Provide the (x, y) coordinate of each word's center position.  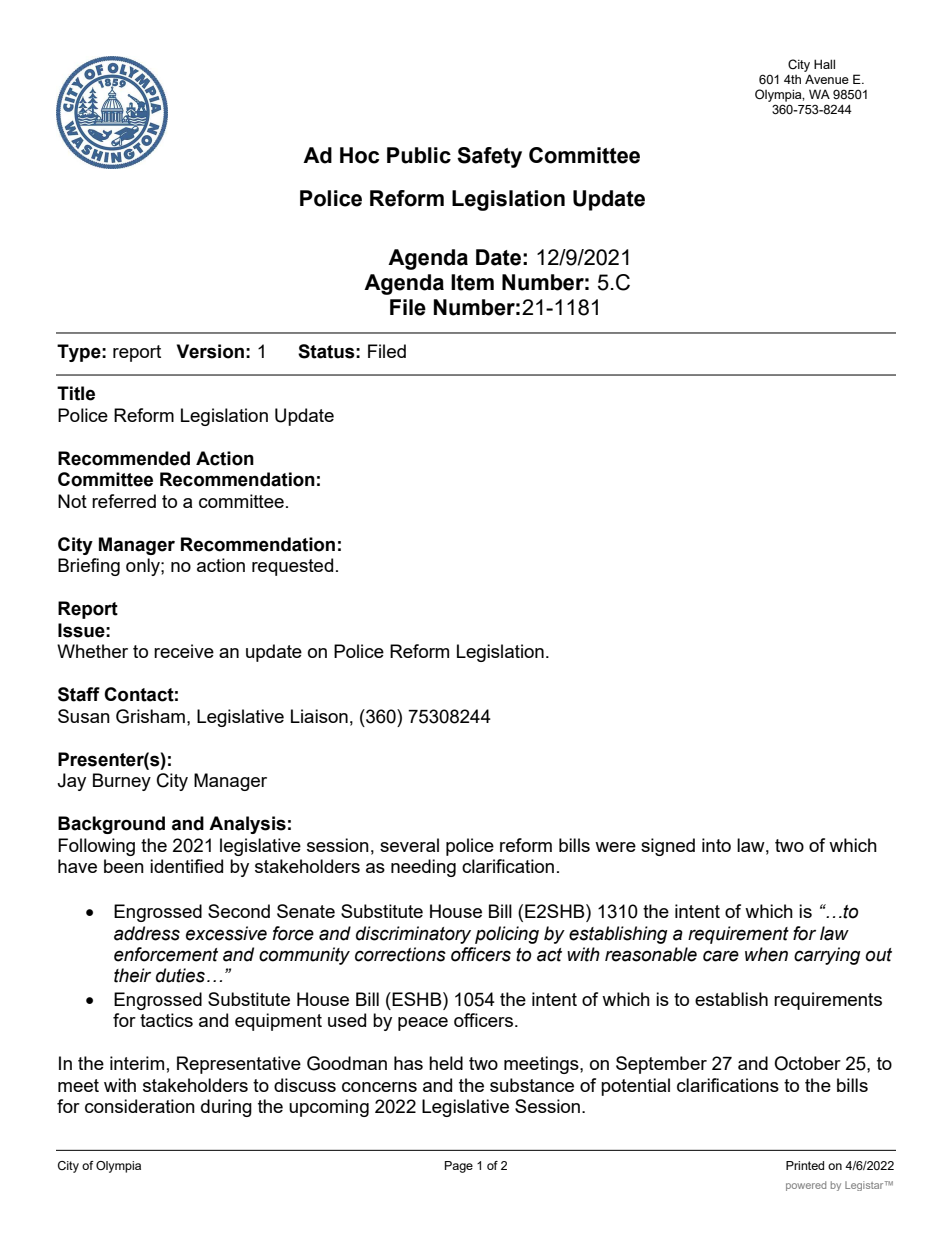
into (716, 845)
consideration (140, 1106)
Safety (489, 157)
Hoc (359, 155)
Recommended (124, 458)
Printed (805, 1165)
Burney (122, 782)
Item (472, 282)
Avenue (827, 79)
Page (459, 1167)
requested (292, 567)
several (409, 845)
